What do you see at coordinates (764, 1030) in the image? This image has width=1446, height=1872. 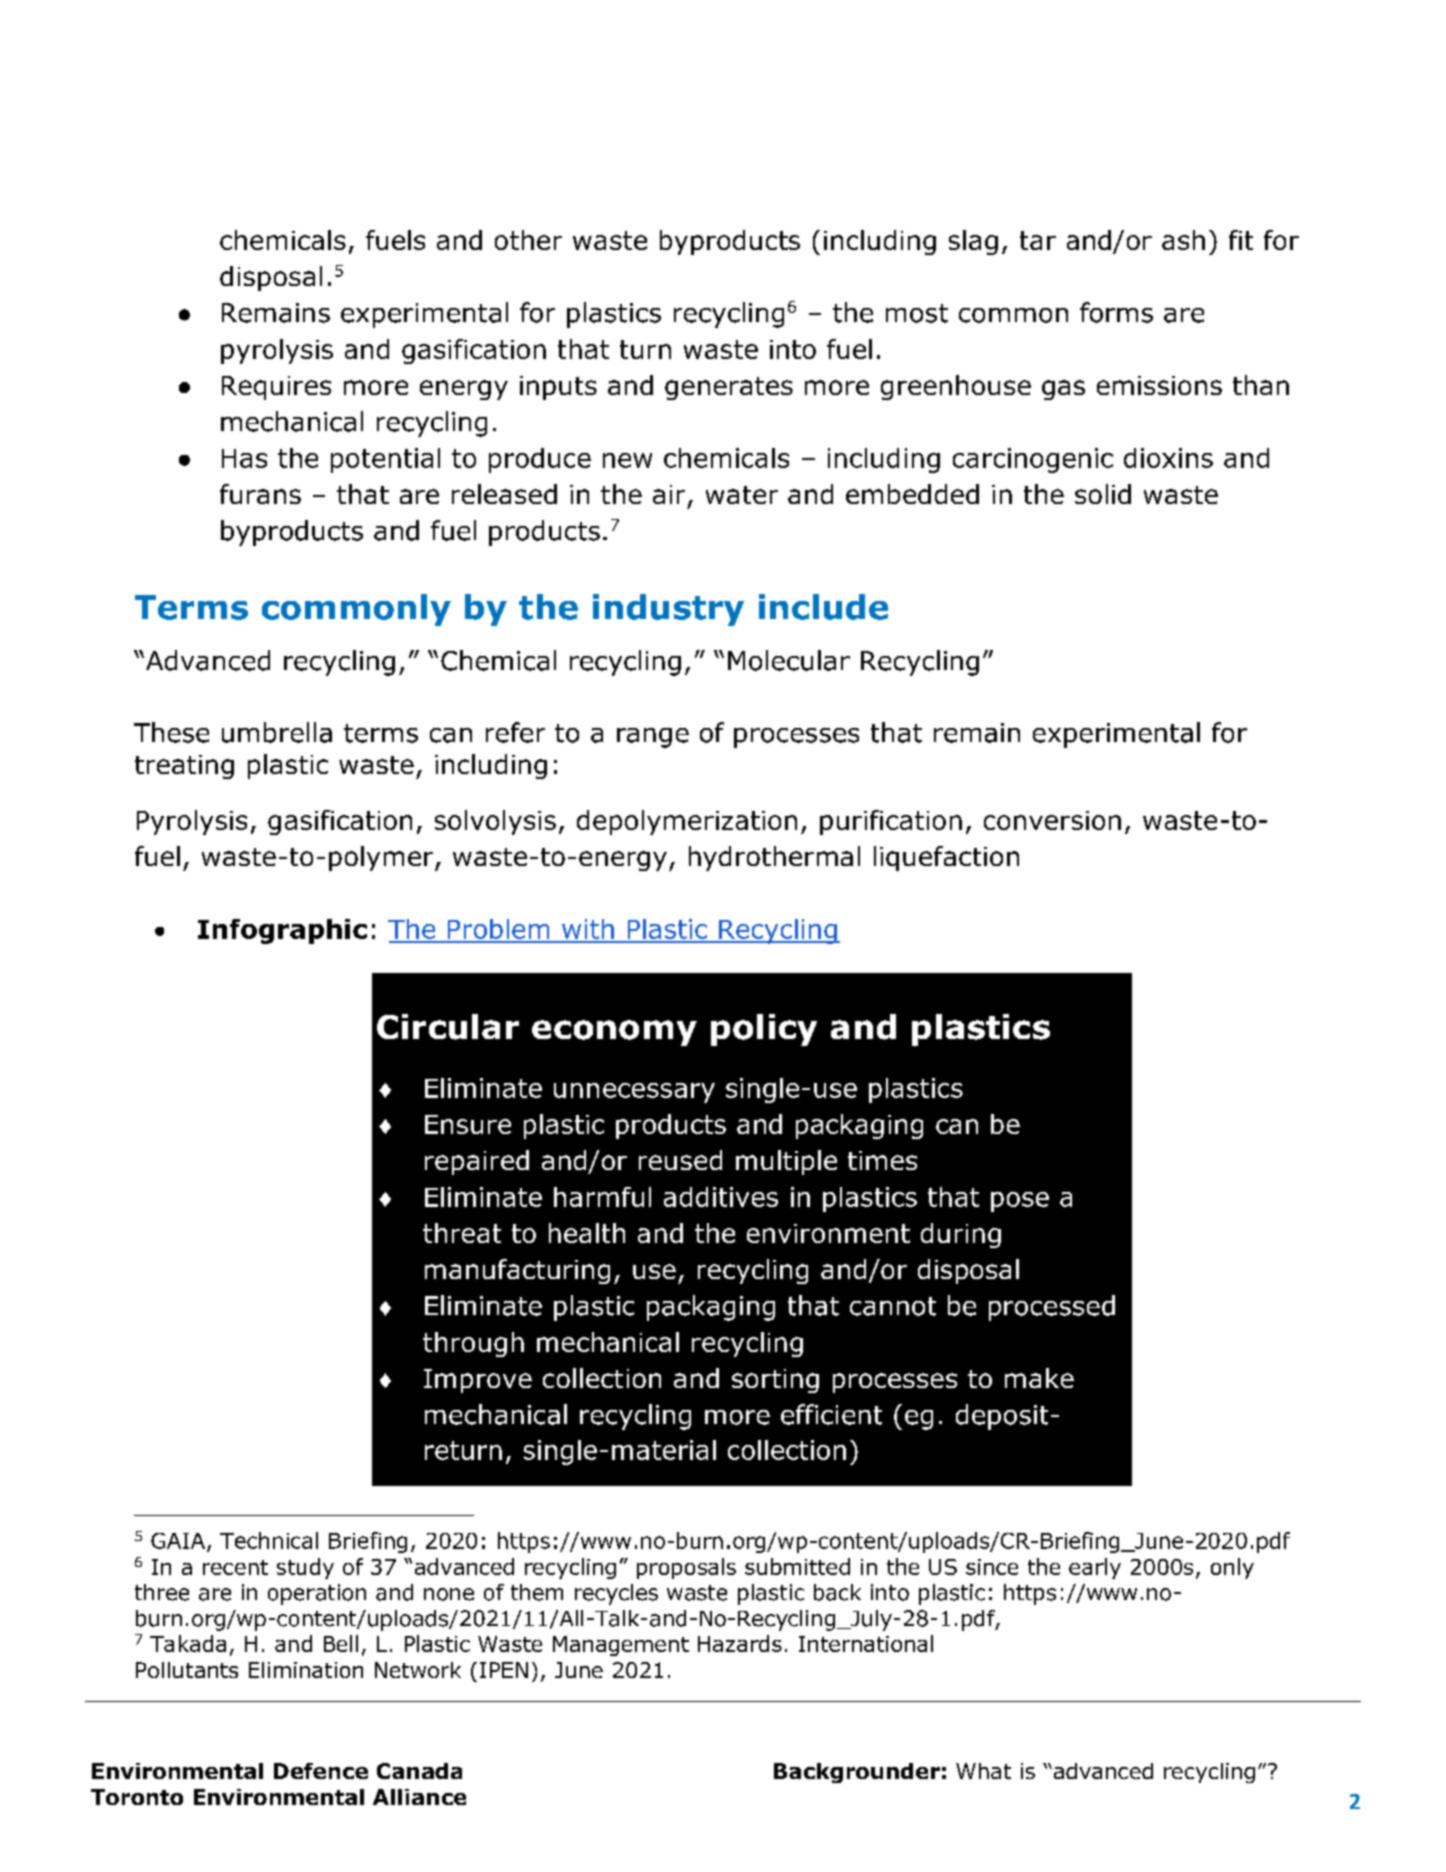 I see `policy` at bounding box center [764, 1030].
